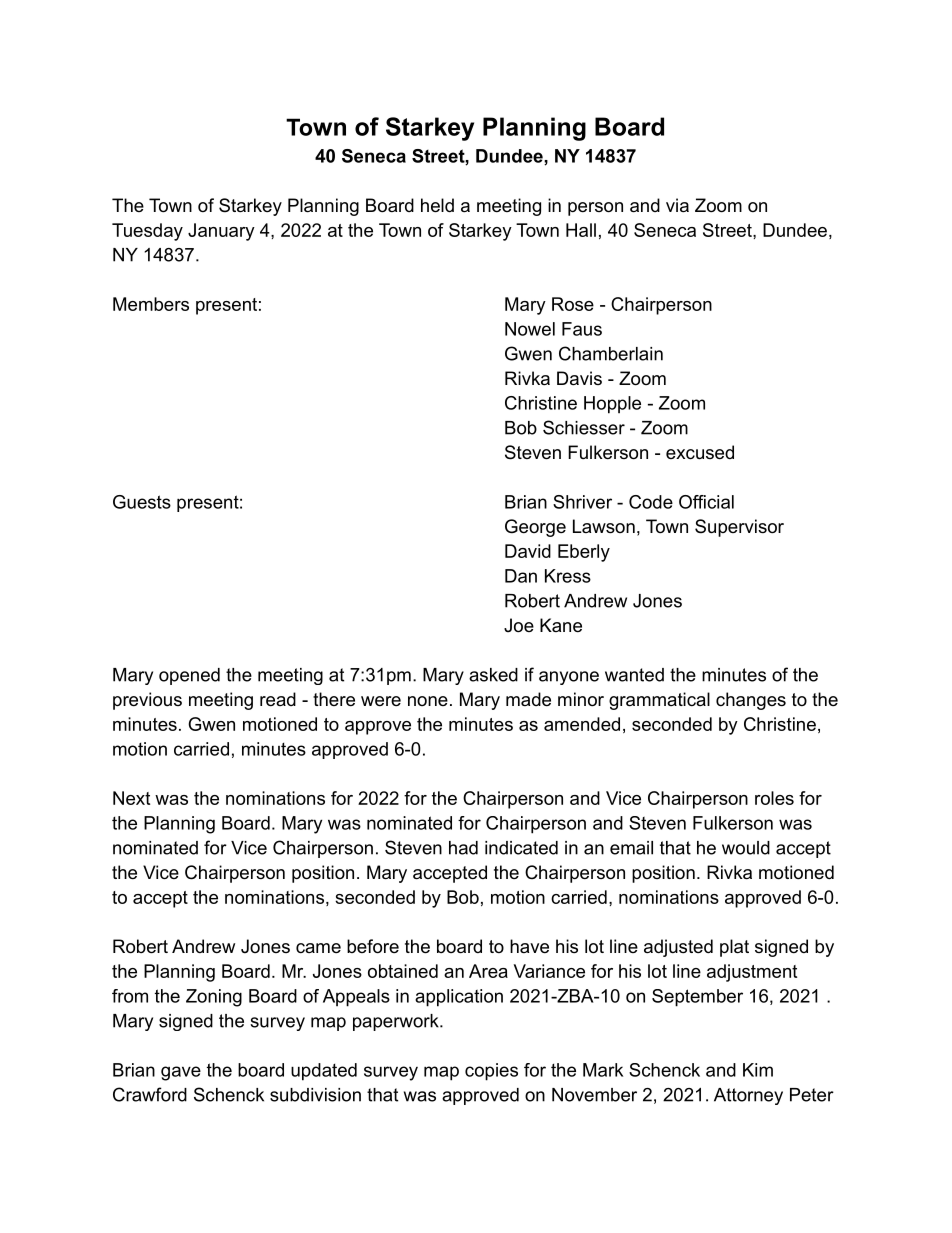 Image resolution: width=952 pixels, height=1233 pixels. I want to click on gave, so click(181, 1073).
